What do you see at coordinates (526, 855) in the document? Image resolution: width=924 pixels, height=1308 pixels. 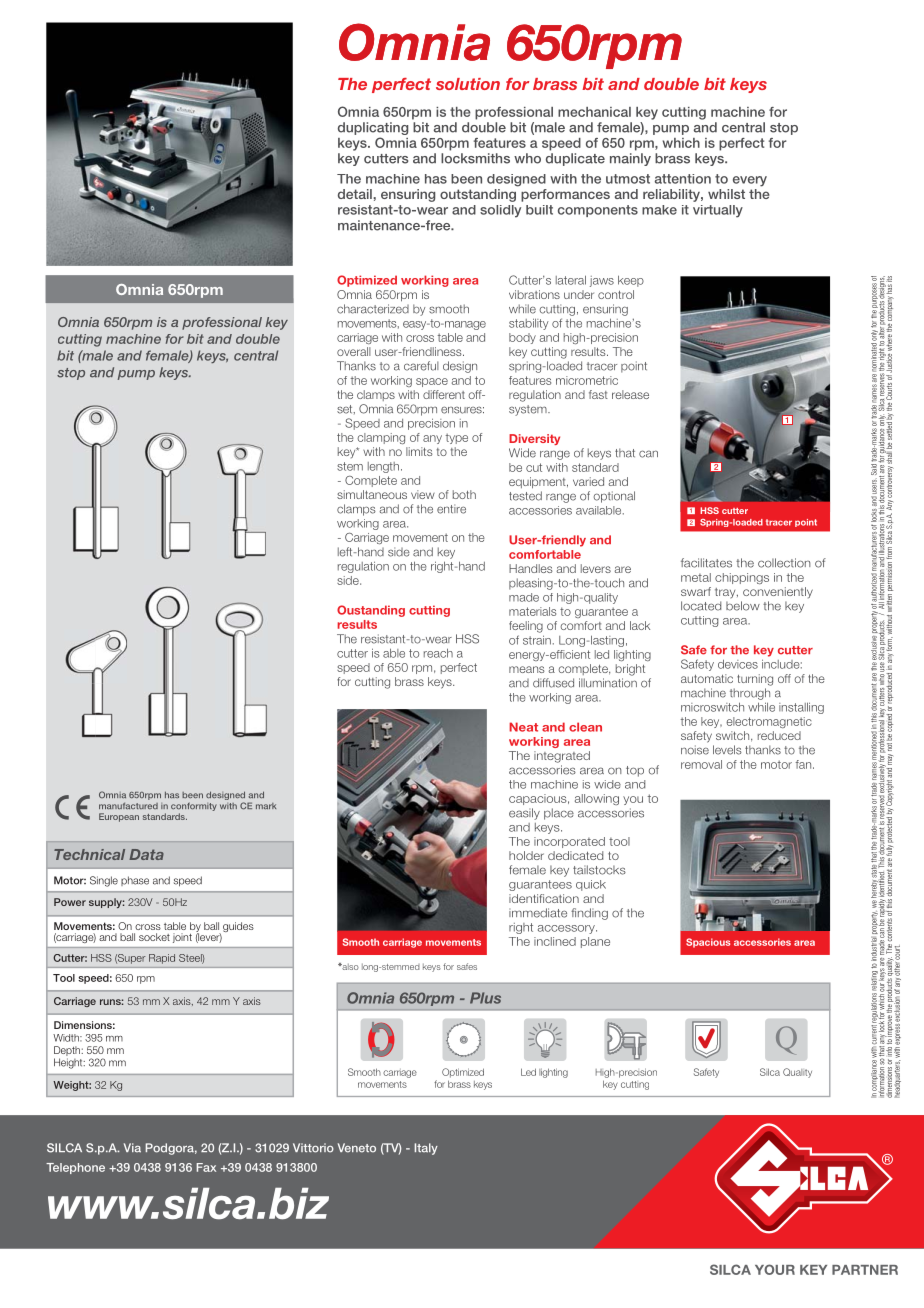 I see `holder` at bounding box center [526, 855].
